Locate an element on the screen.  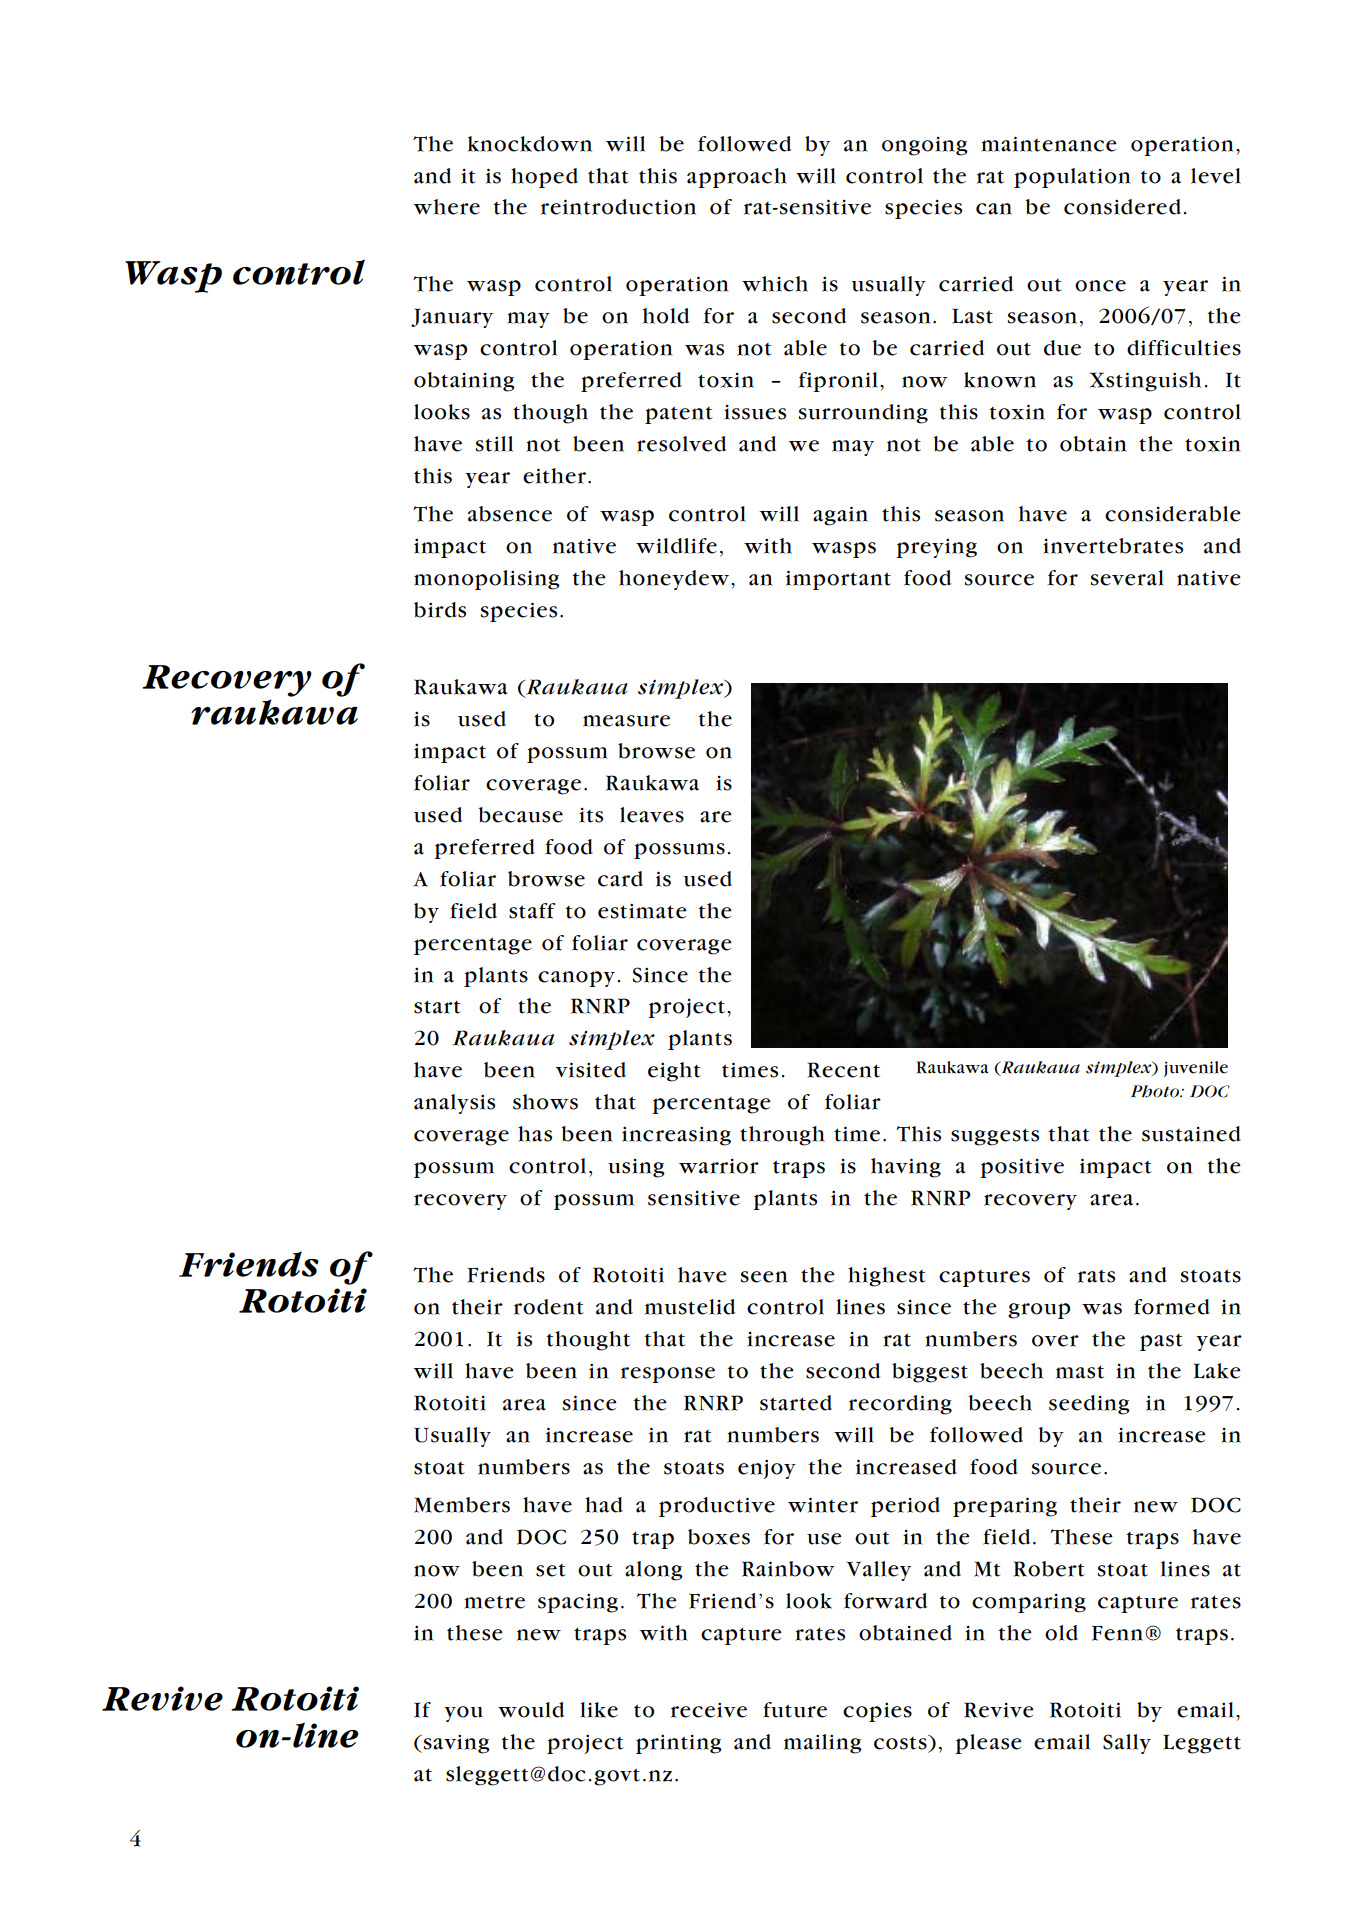
highest is located at coordinates (887, 1277).
